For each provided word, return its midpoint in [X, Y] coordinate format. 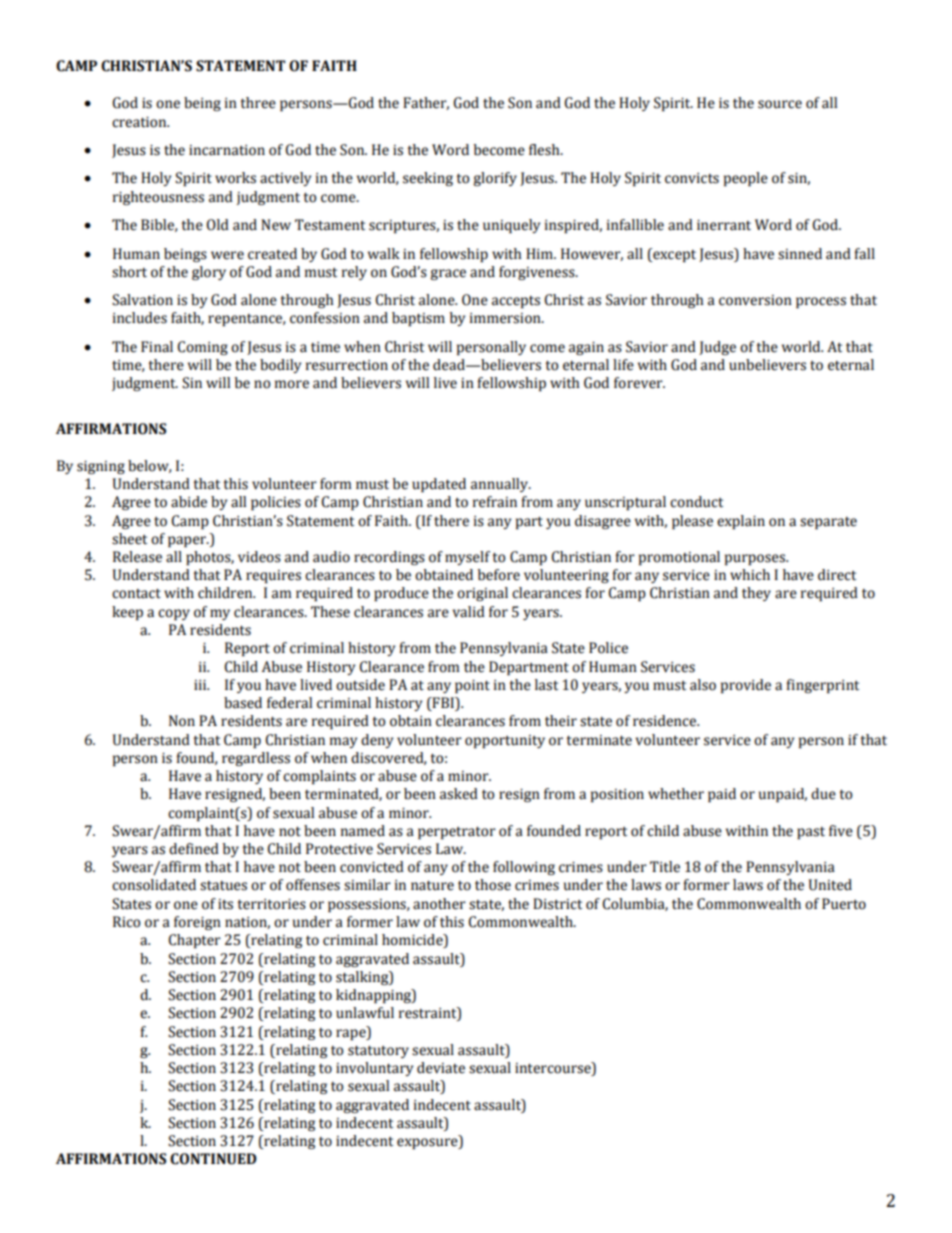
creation [140, 122]
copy [174, 614]
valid [468, 612]
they [756, 594]
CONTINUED [213, 1159]
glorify [495, 179]
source [780, 104]
